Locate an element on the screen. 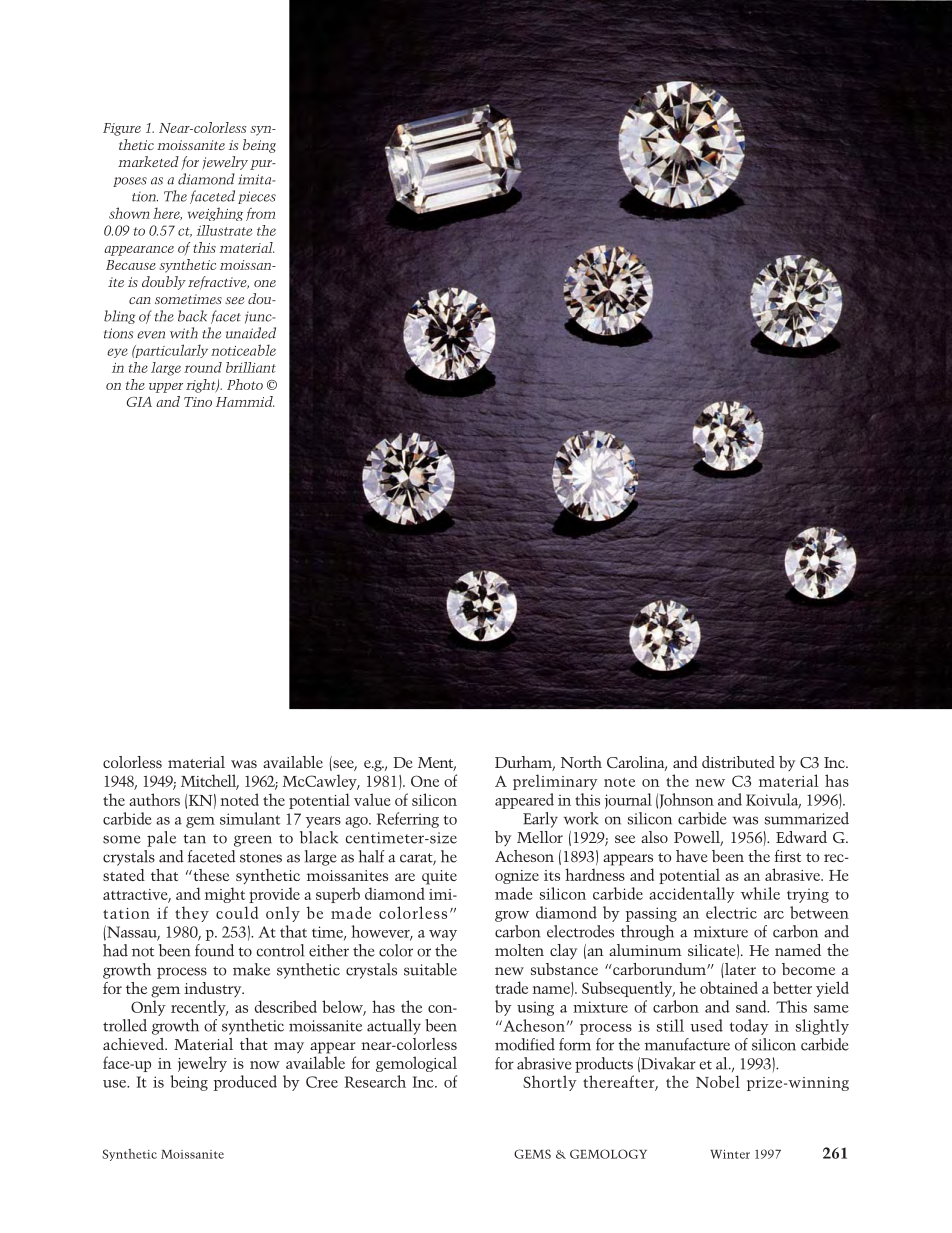  GEMS is located at coordinates (532, 1154).
